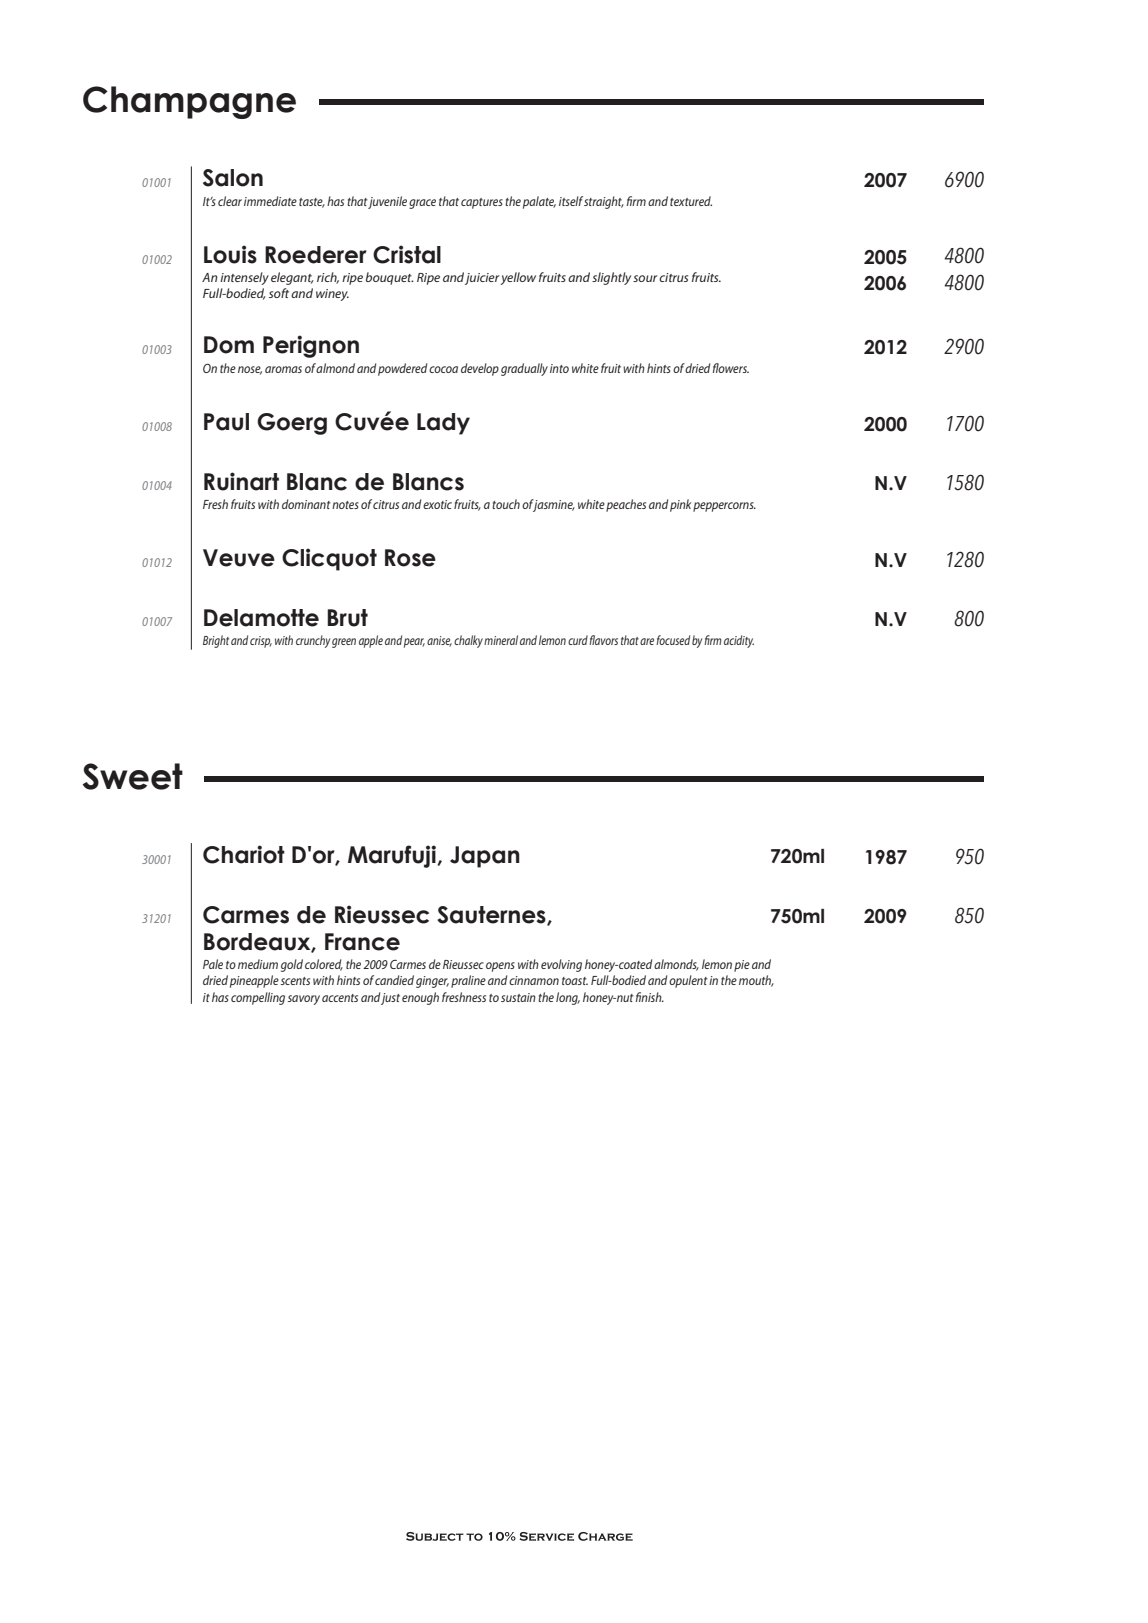 This screenshot has width=1148, height=1623. What do you see at coordinates (645, 278) in the screenshot?
I see `sour` at bounding box center [645, 278].
